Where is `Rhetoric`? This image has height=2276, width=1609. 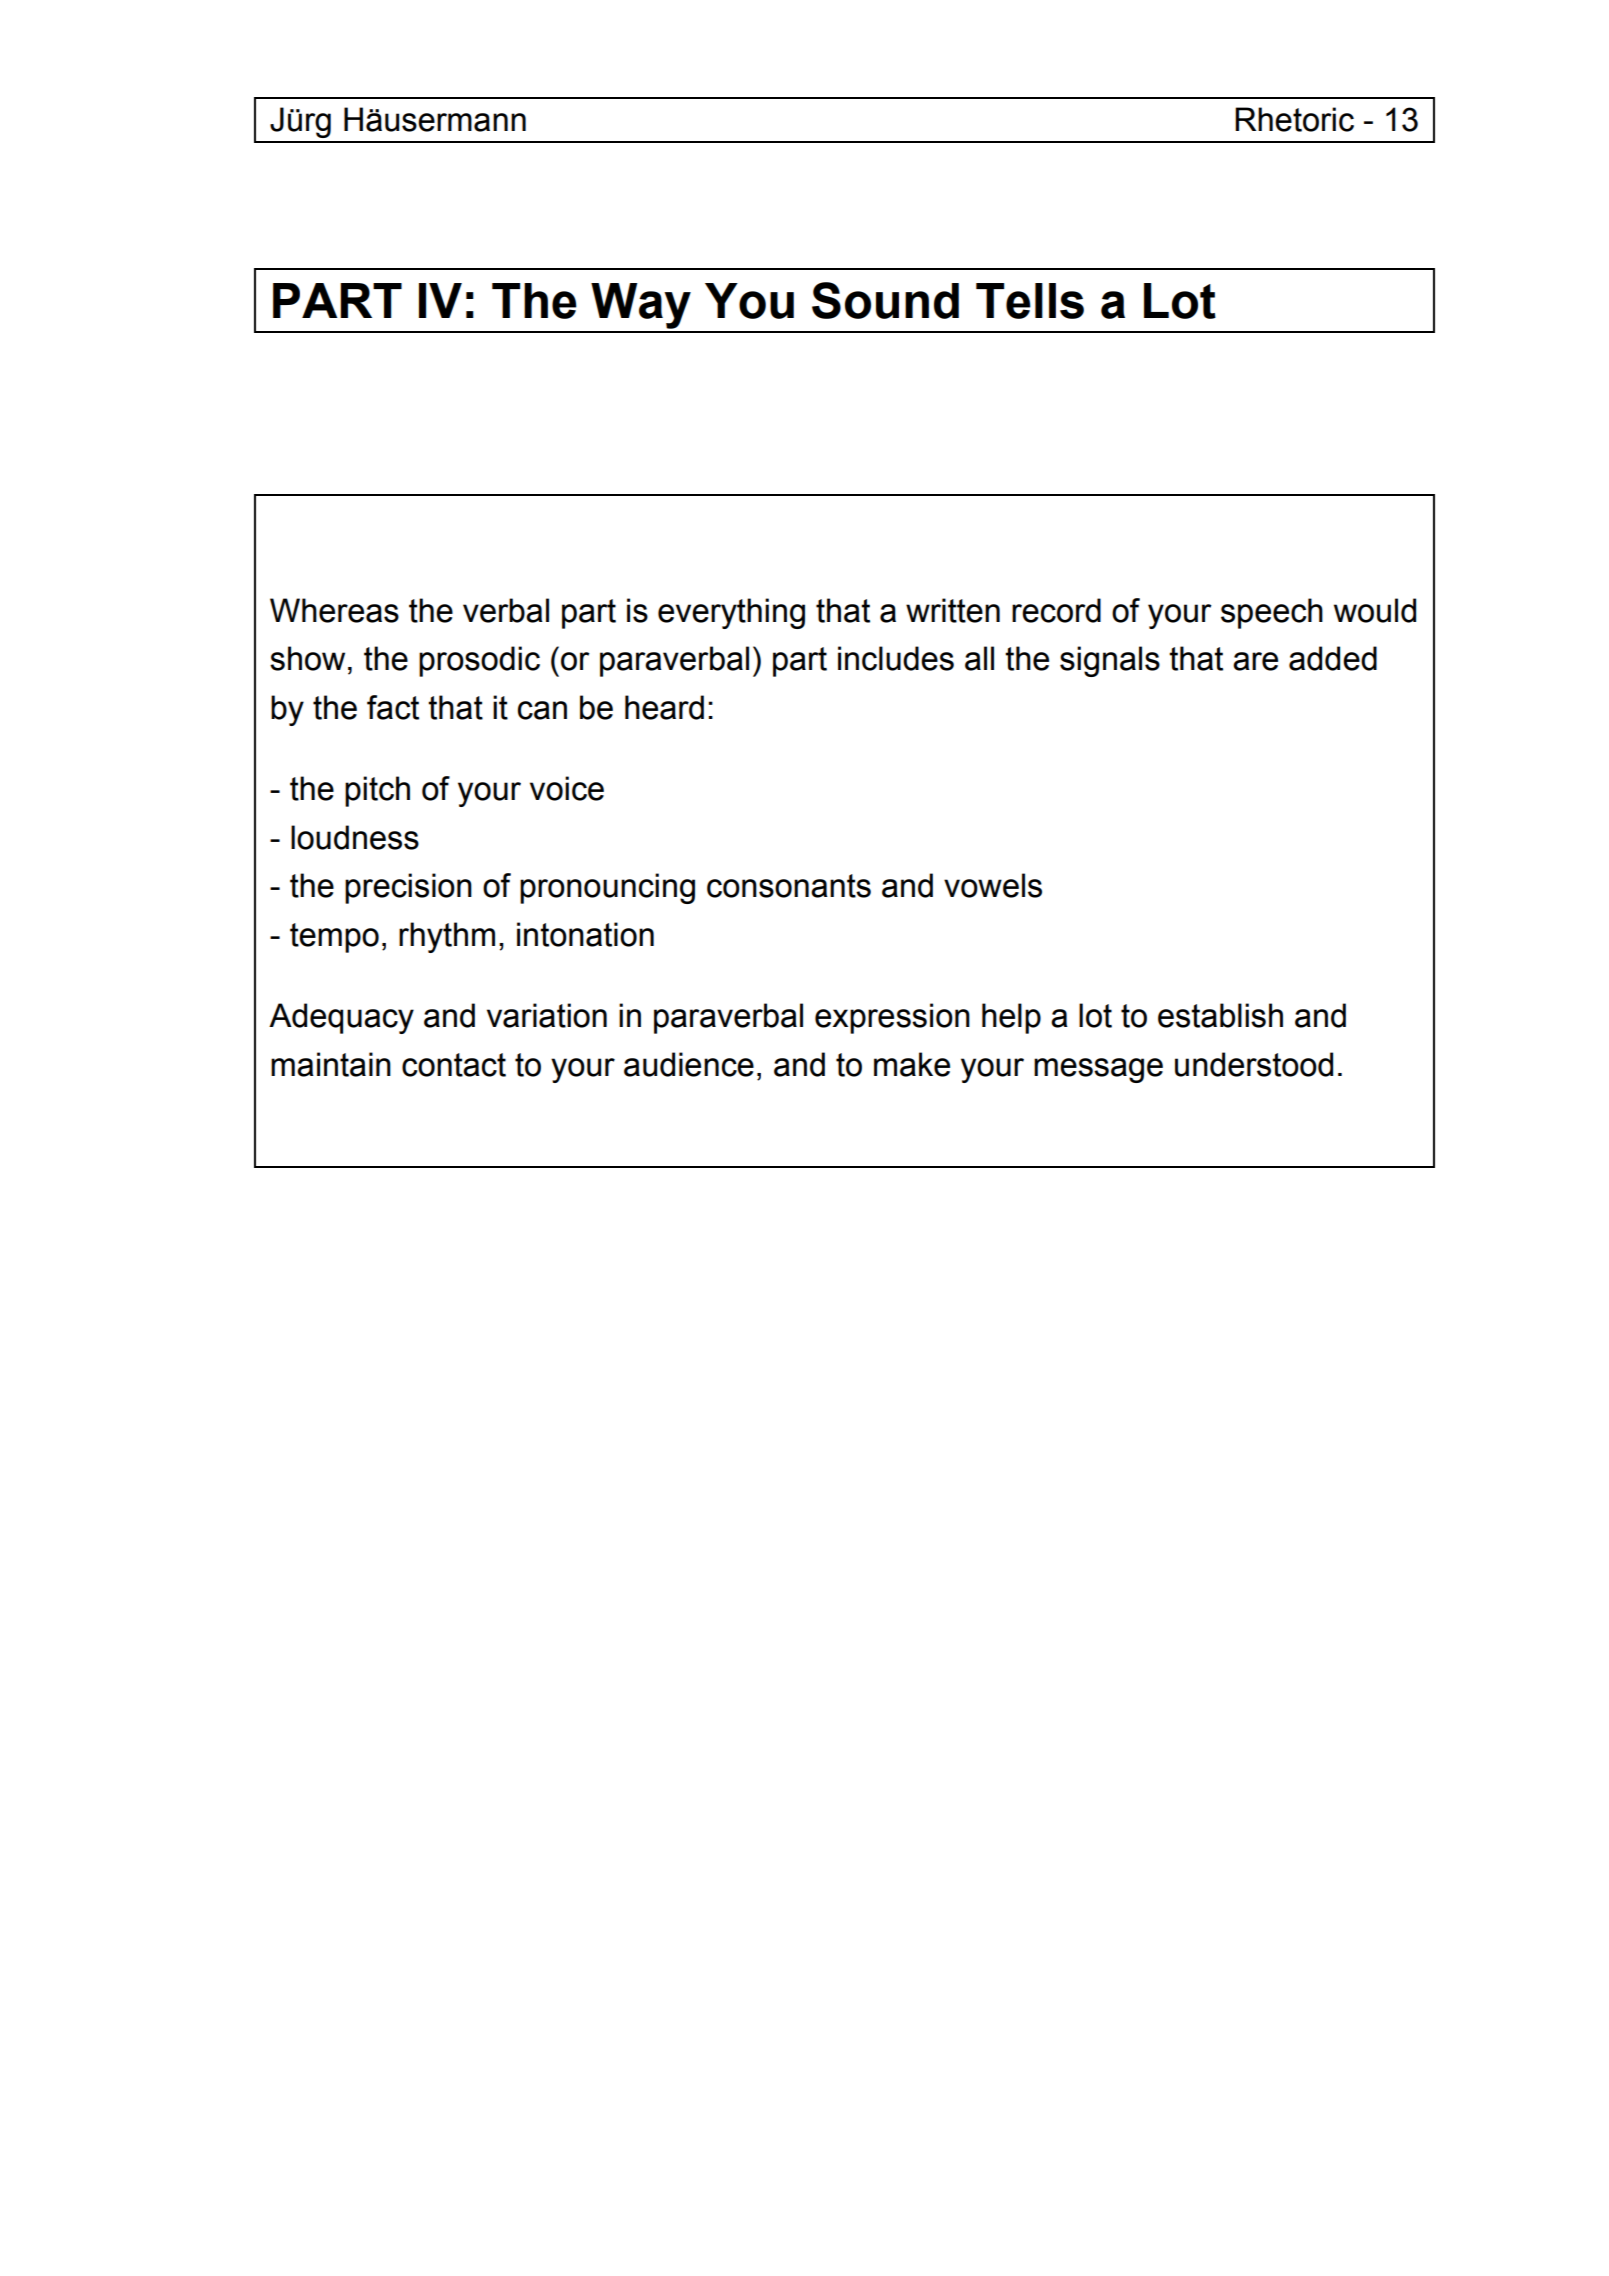
Rhetoric is located at coordinates (1294, 119).
